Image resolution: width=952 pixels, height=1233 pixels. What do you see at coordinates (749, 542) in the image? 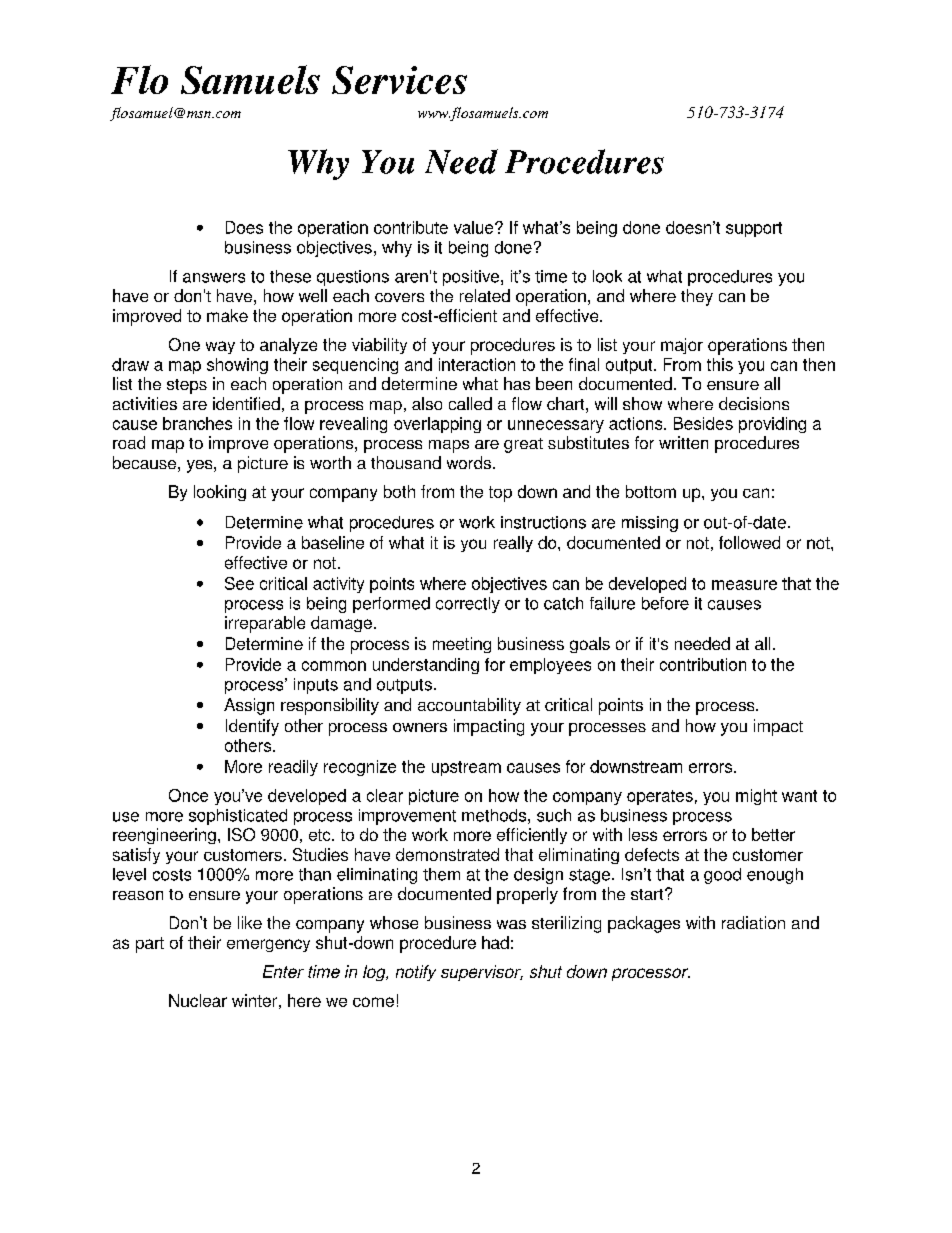
I see `followed` at bounding box center [749, 542].
